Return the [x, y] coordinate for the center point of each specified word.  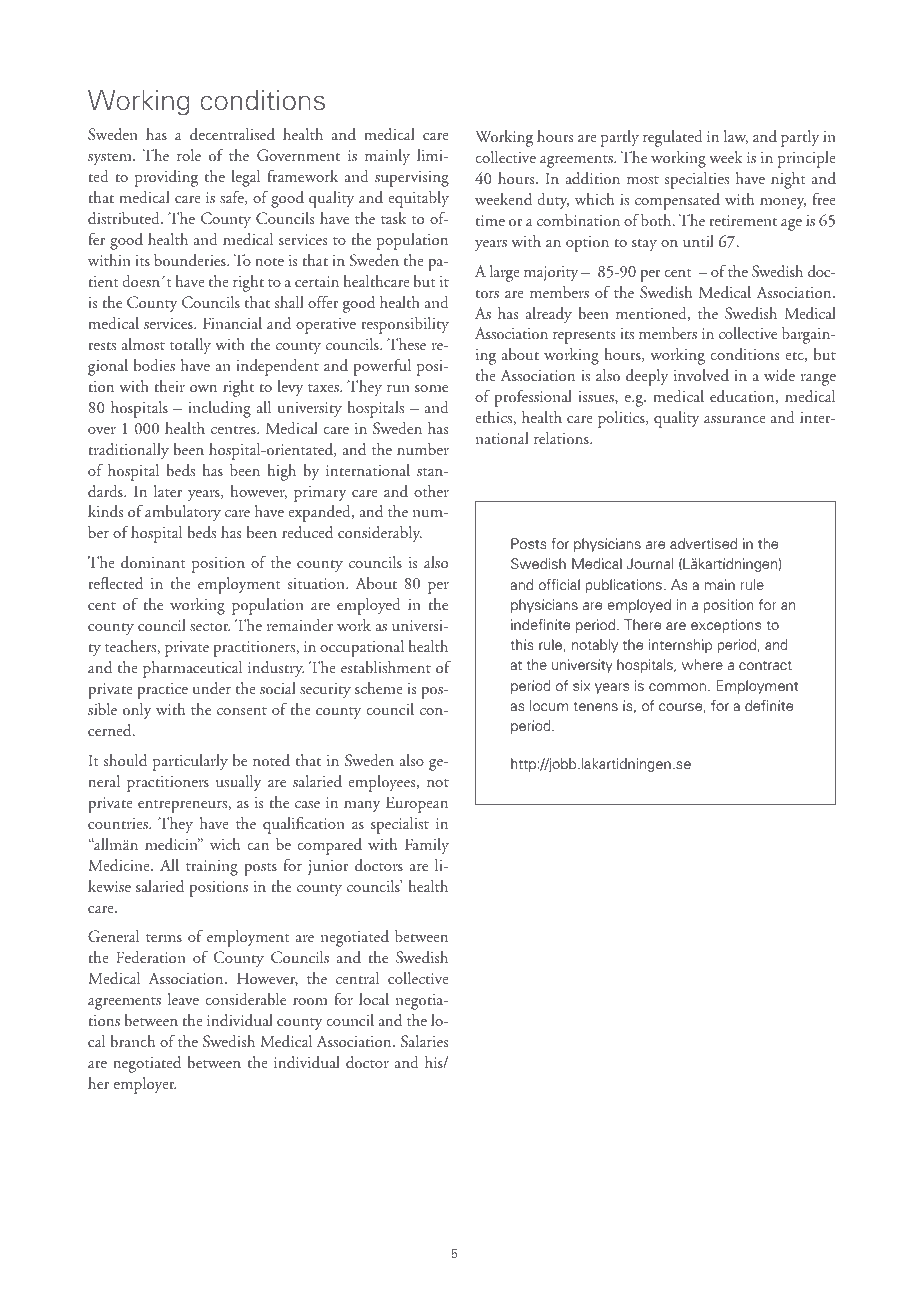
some [431, 388]
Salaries [424, 1041]
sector [210, 627]
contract [765, 665]
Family [427, 846]
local [374, 999]
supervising [412, 179]
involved [701, 375]
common [677, 687]
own [203, 388]
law [736, 137]
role [189, 155]
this [522, 644]
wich [225, 844]
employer [145, 1085]
